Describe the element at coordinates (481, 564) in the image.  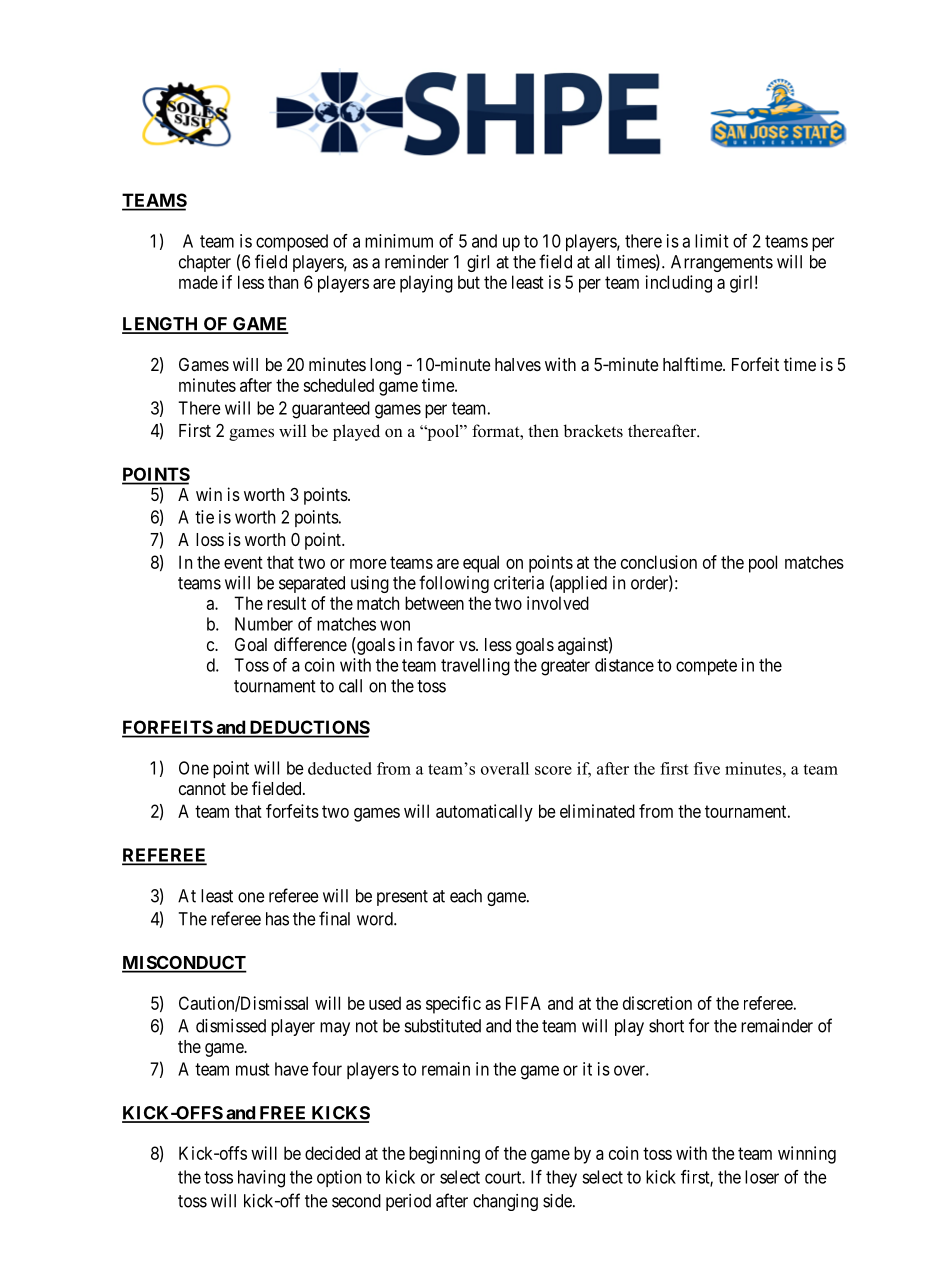
I see `equal` at that location.
